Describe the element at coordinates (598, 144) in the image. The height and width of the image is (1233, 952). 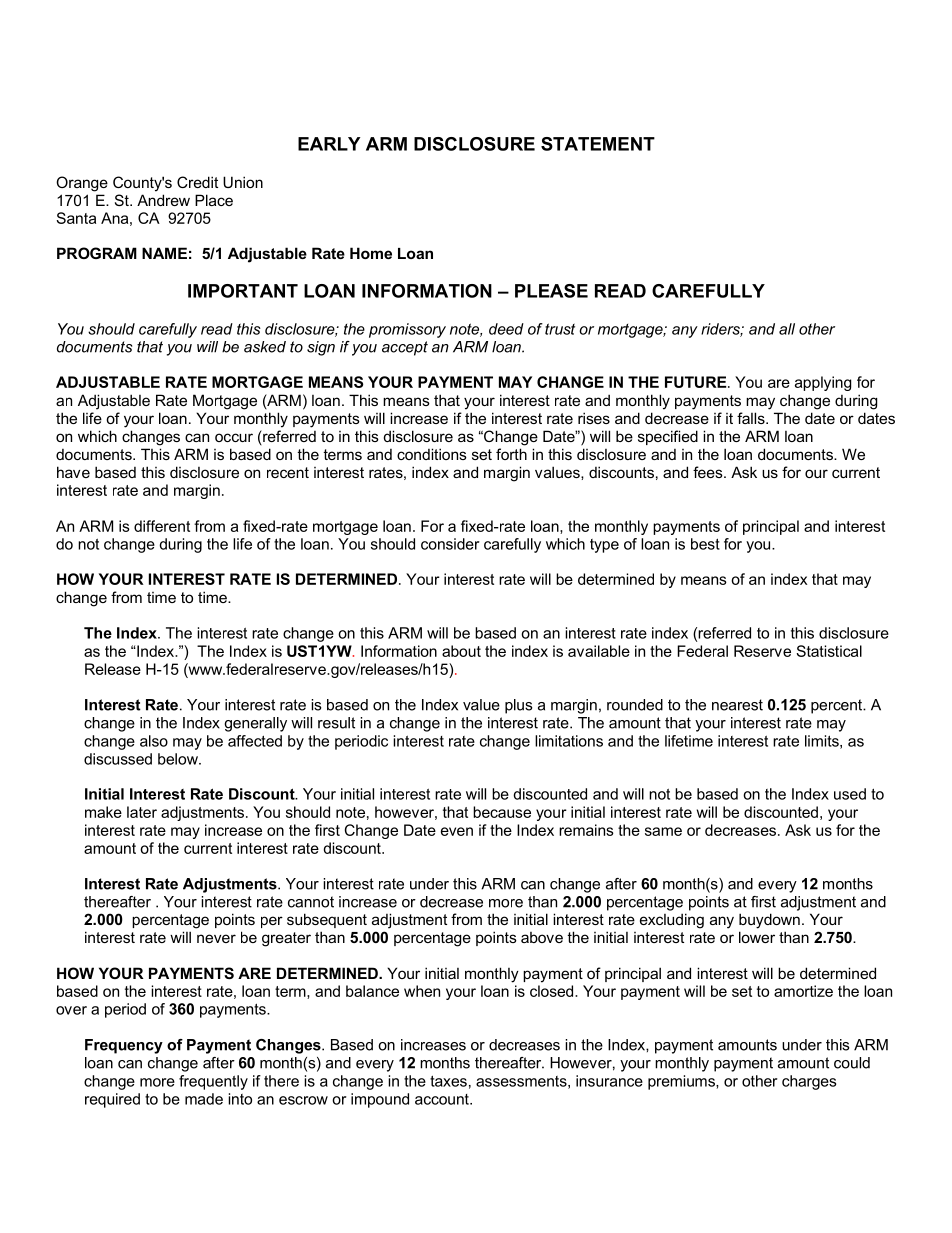
I see `STATEMENT` at that location.
